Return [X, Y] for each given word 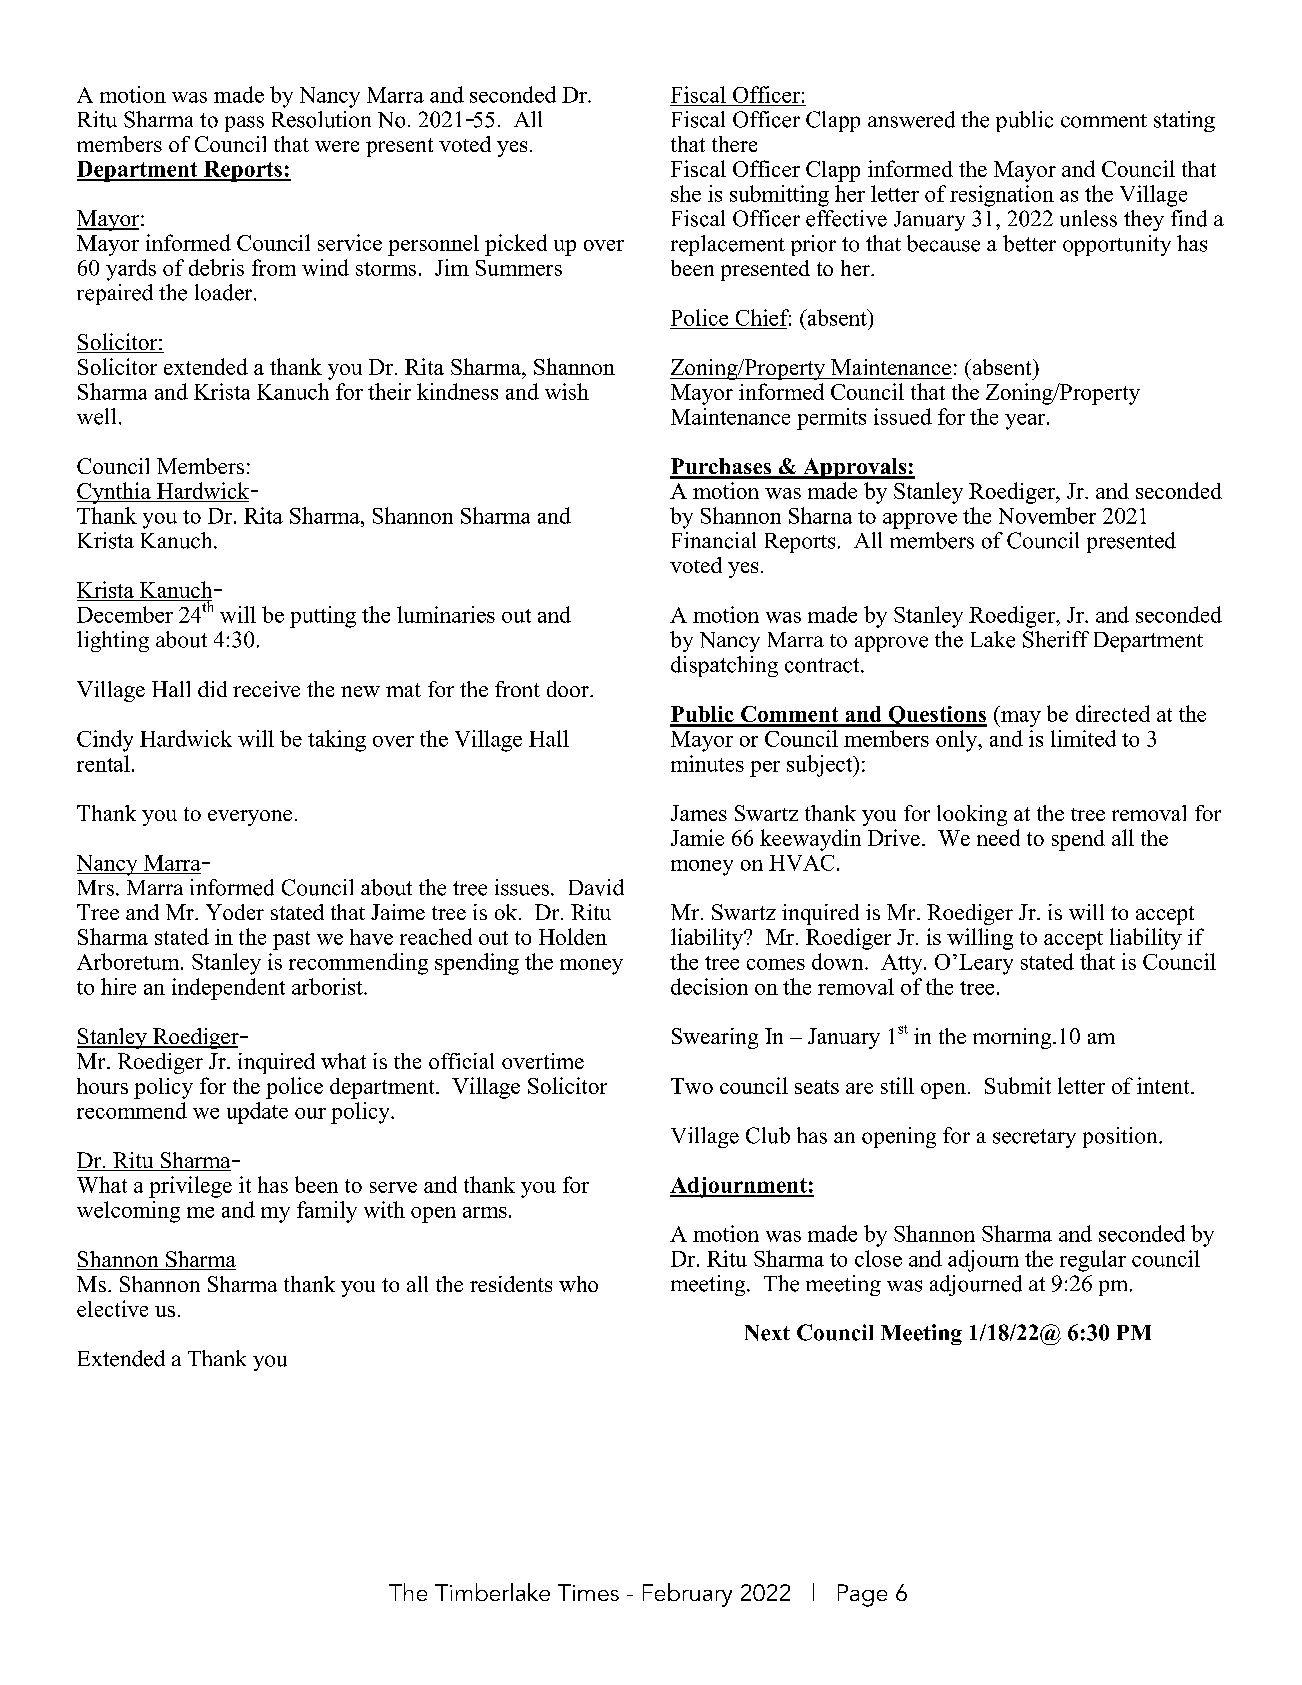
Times [588, 1592]
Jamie [697, 837]
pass [244, 124]
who [578, 1284]
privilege [190, 1187]
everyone [250, 818]
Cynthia [115, 493]
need [998, 837]
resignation [1002, 196]
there [734, 144]
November [1047, 515]
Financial [714, 540]
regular [1093, 1261]
